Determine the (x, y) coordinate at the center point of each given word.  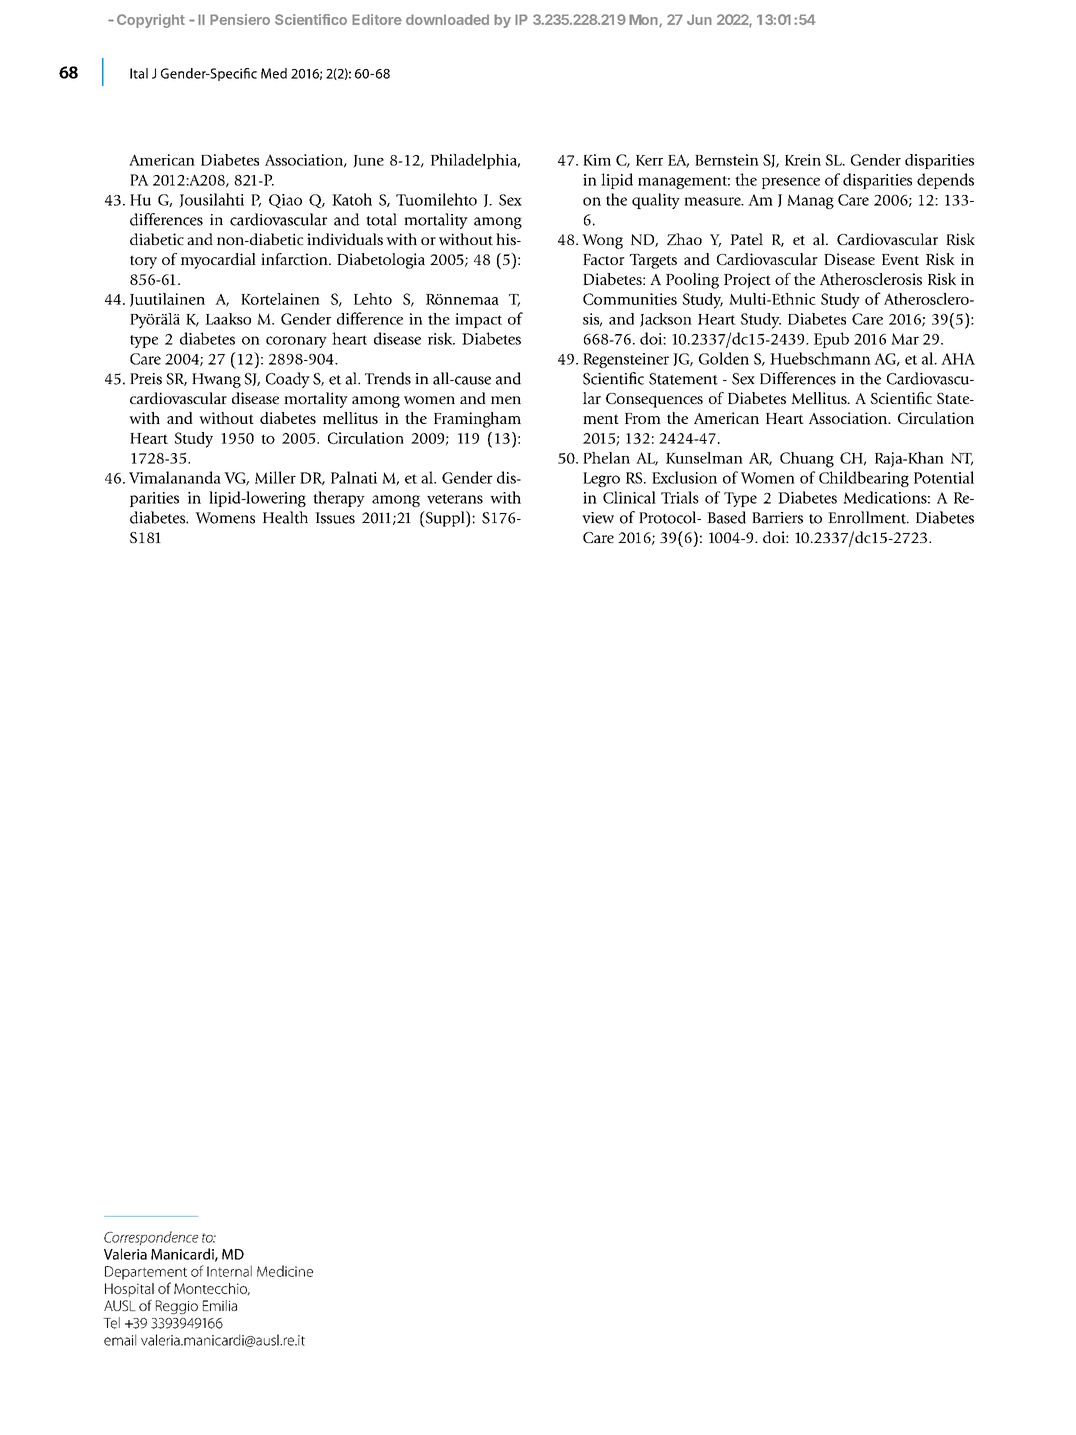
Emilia (220, 1305)
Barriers (777, 518)
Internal (229, 1271)
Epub (831, 340)
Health (285, 517)
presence (791, 183)
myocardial (218, 261)
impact (478, 320)
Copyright (151, 21)
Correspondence (151, 1238)
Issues (335, 518)
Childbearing (864, 479)
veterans (455, 499)
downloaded (447, 19)
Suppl (445, 519)
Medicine (285, 1271)
